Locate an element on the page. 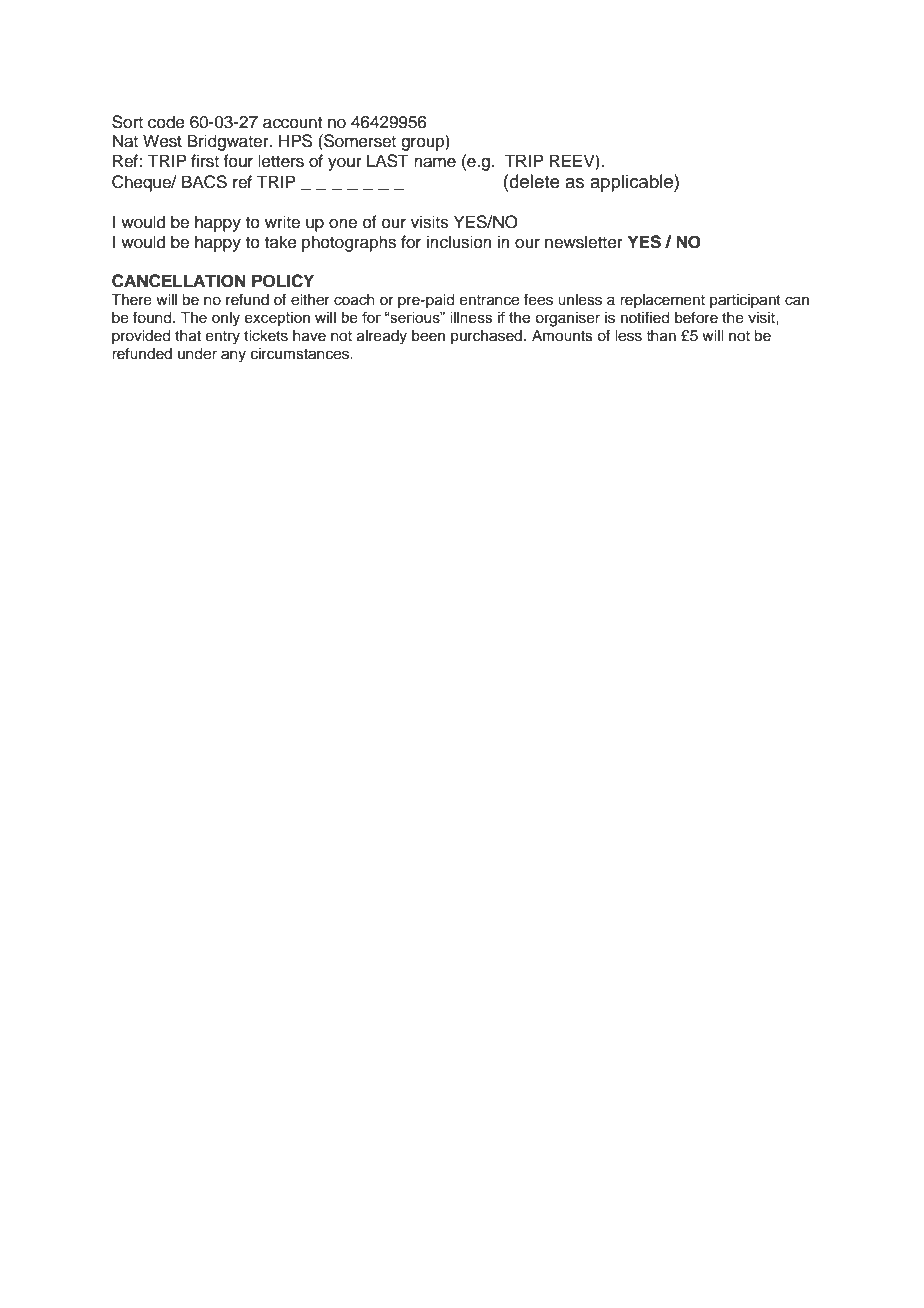 Image resolution: width=924 pixels, height=1308 pixels. newsletter is located at coordinates (584, 242).
